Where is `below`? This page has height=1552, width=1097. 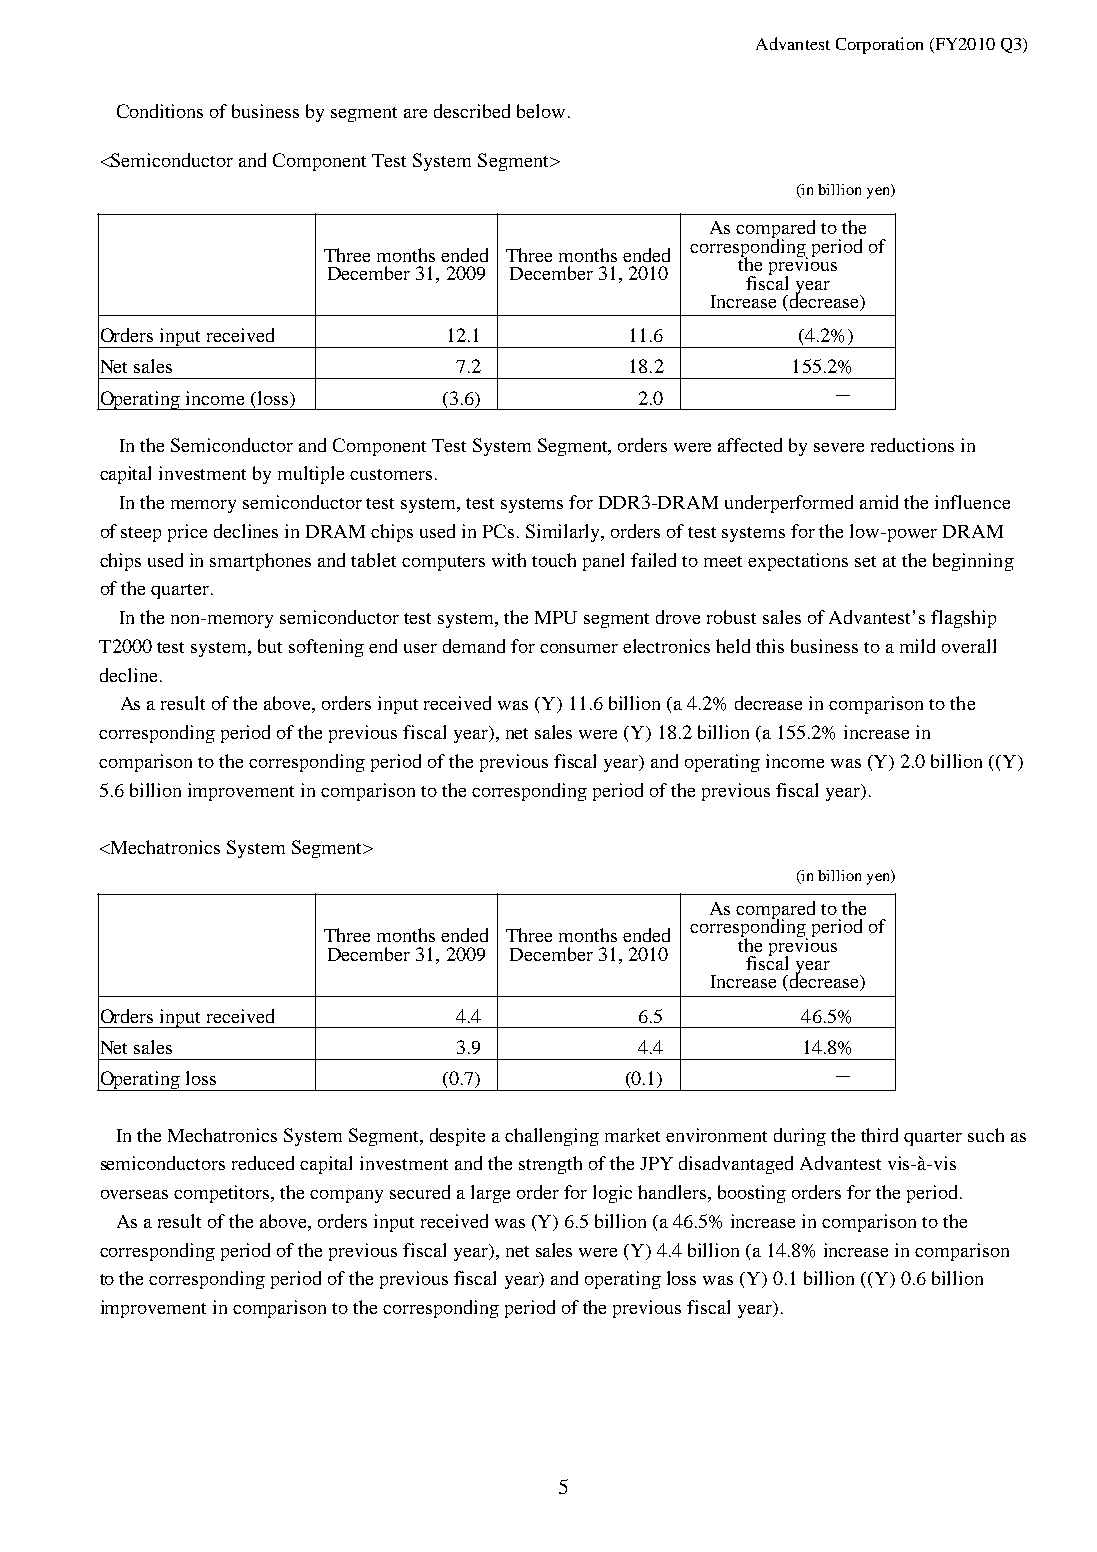 below is located at coordinates (541, 111).
